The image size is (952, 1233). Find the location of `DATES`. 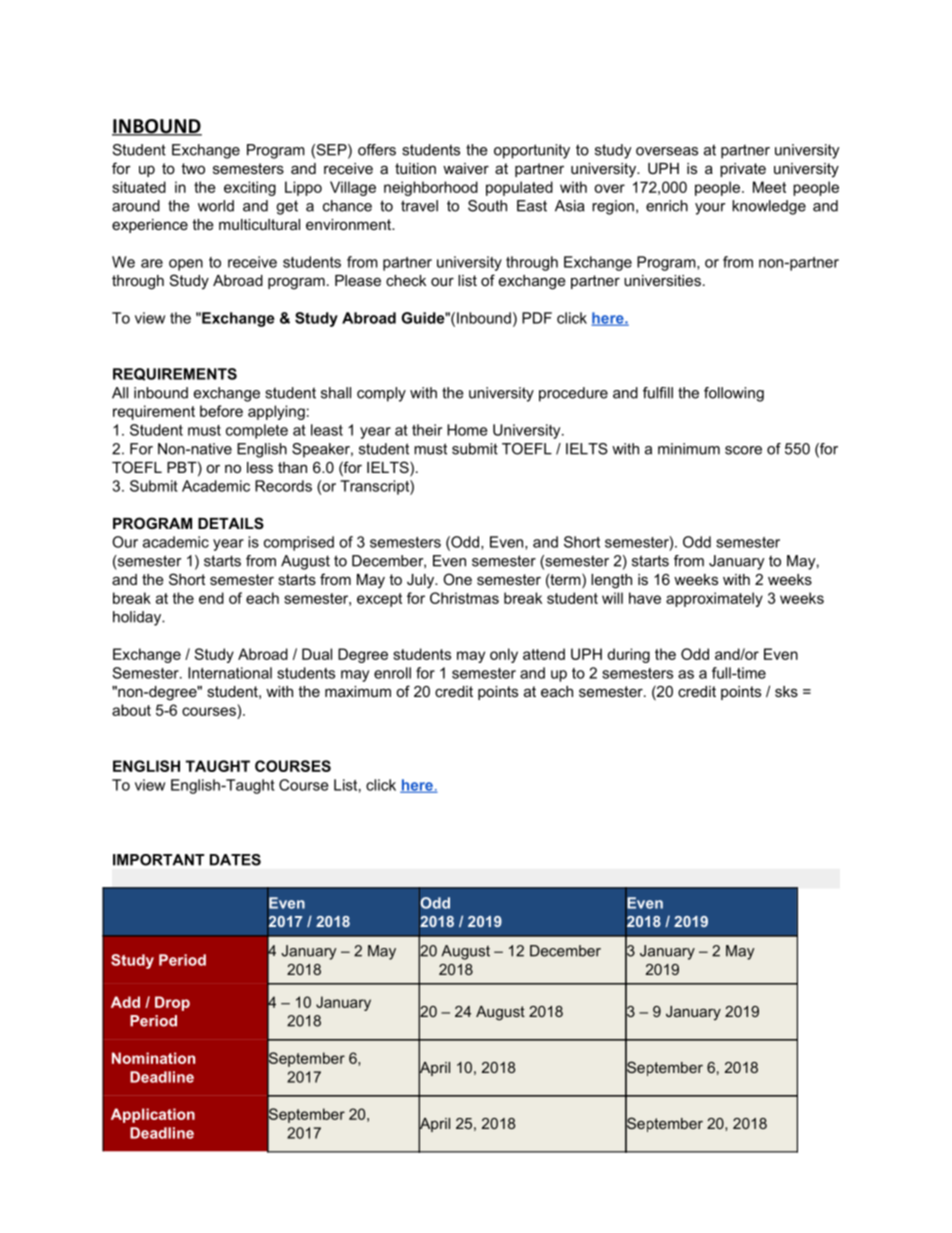

DATES is located at coordinates (235, 860).
